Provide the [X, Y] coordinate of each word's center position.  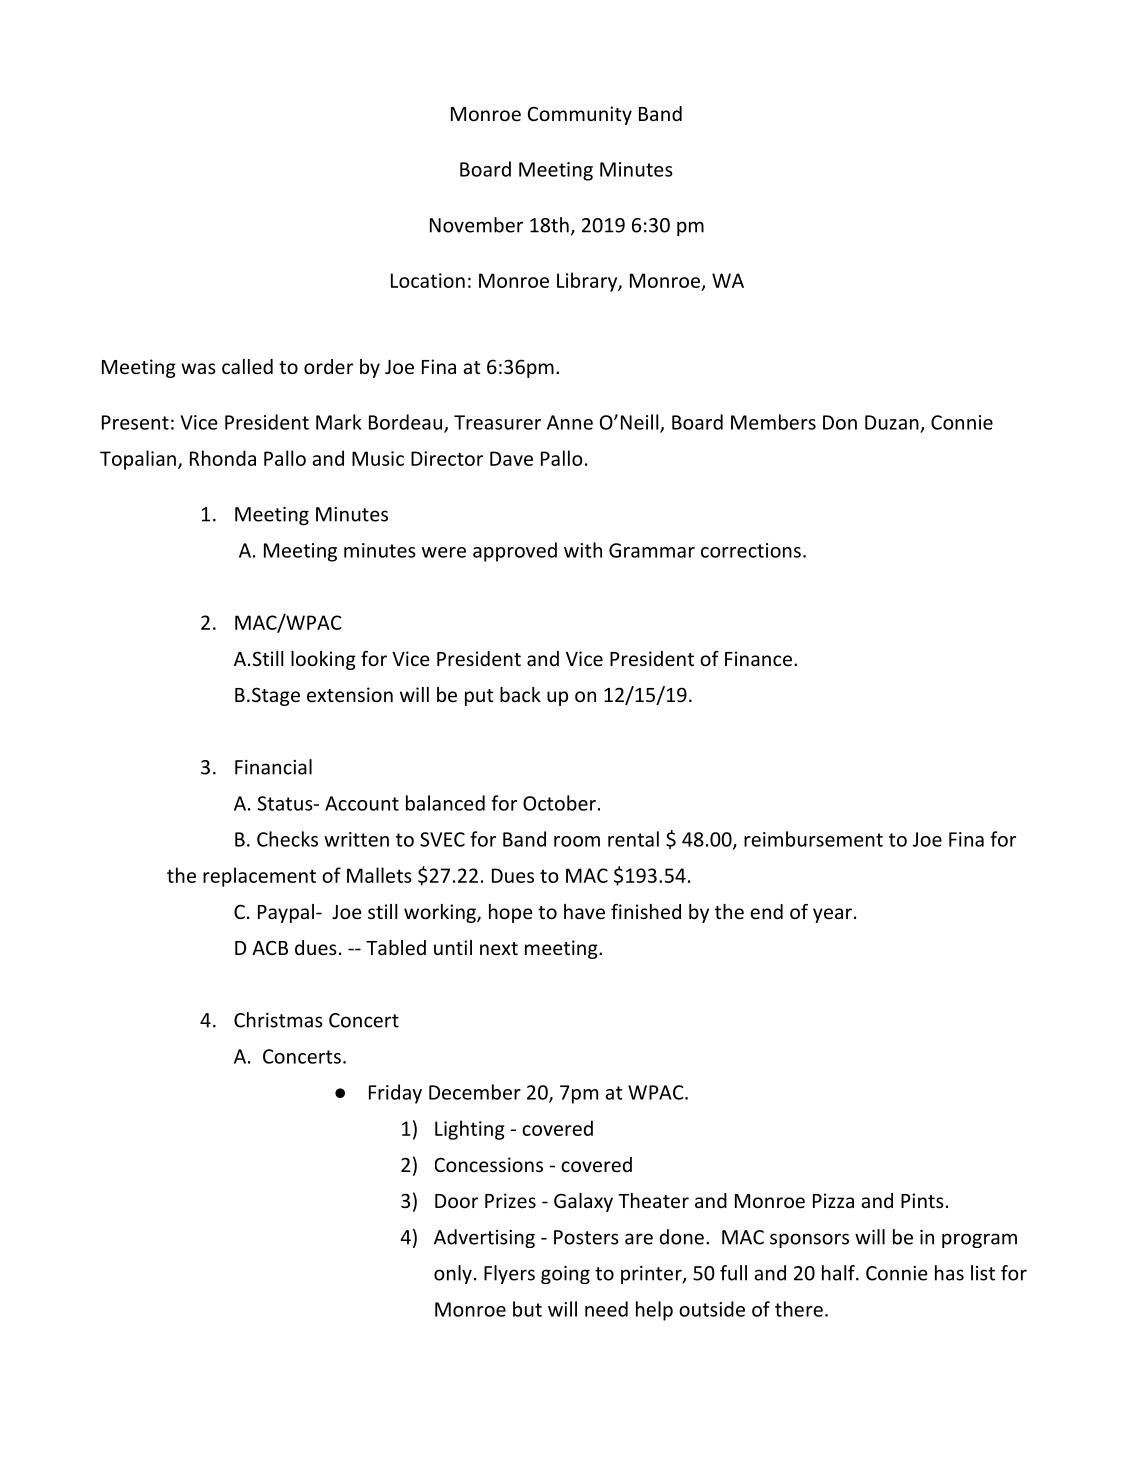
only [453, 1274]
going [565, 1275]
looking [323, 660]
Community [580, 115]
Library [588, 282]
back [520, 694]
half [839, 1273]
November [476, 225]
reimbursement [813, 839]
